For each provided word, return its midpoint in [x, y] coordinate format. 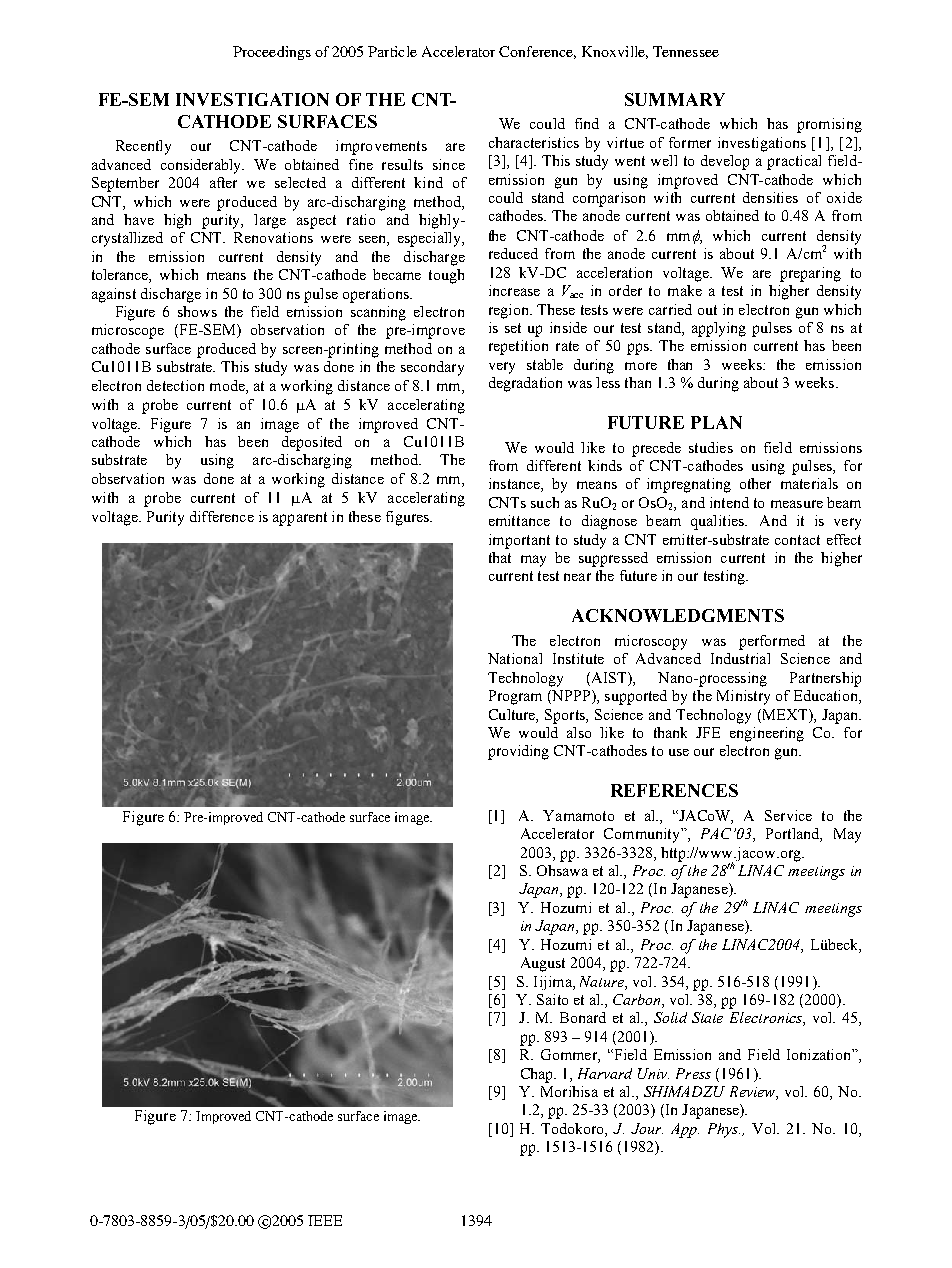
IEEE [325, 1220]
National [515, 658]
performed [772, 642]
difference [222, 516]
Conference [537, 52]
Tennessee [686, 51]
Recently [143, 147]
